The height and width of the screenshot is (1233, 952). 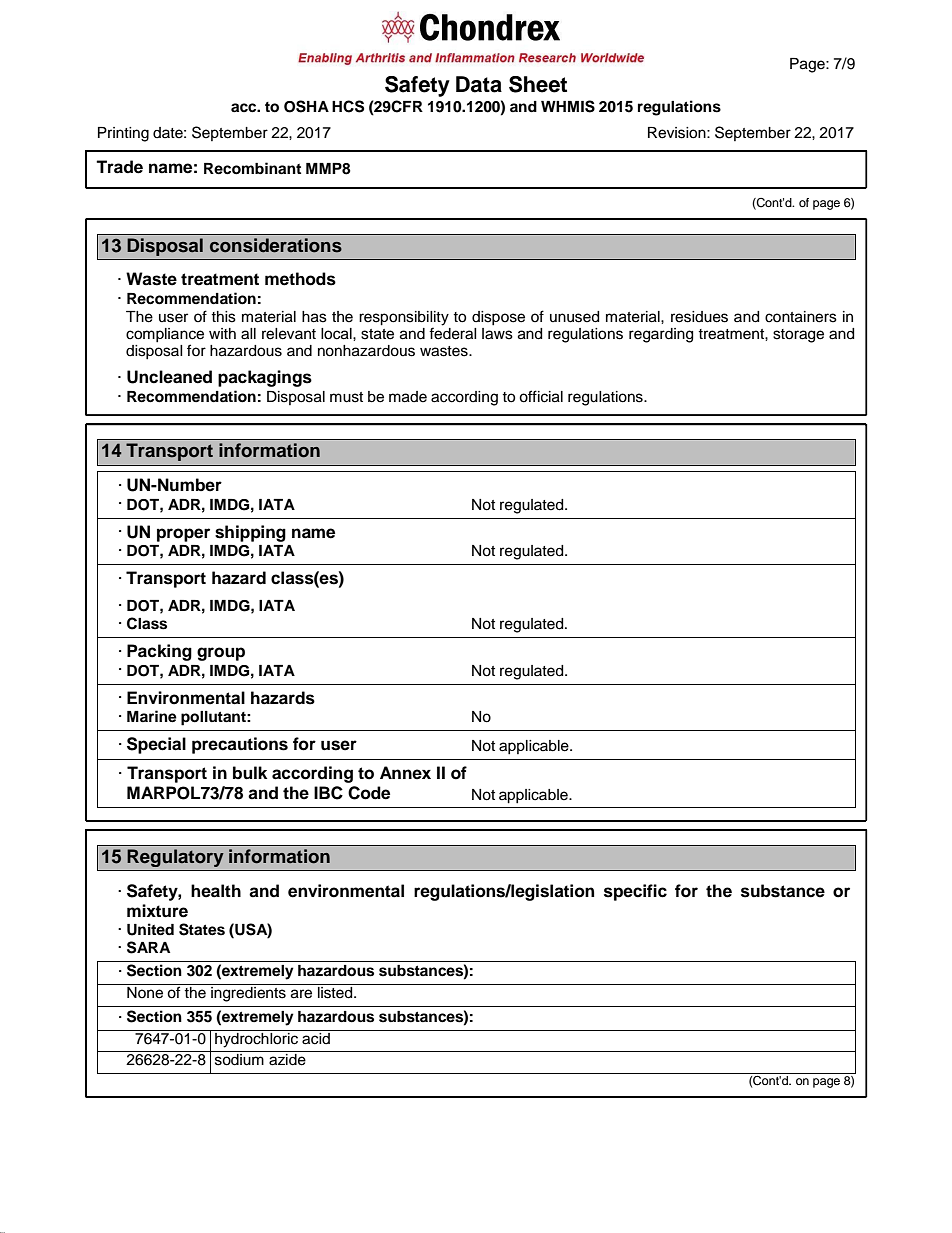 I want to click on shipping, so click(x=250, y=533).
